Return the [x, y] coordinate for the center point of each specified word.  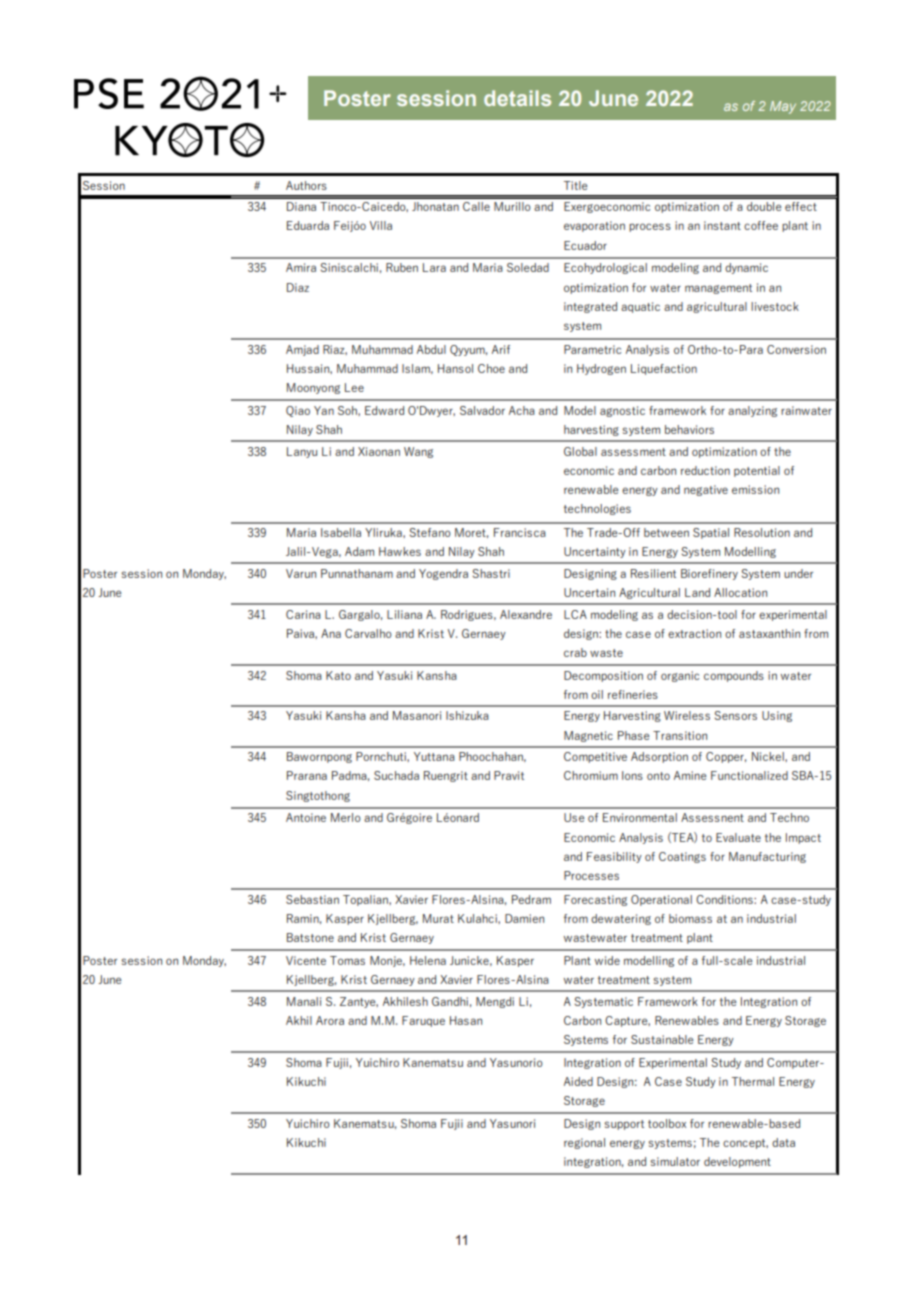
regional [584, 1143]
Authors [306, 185]
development [737, 1162]
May [783, 107]
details [517, 98]
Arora [330, 1020]
